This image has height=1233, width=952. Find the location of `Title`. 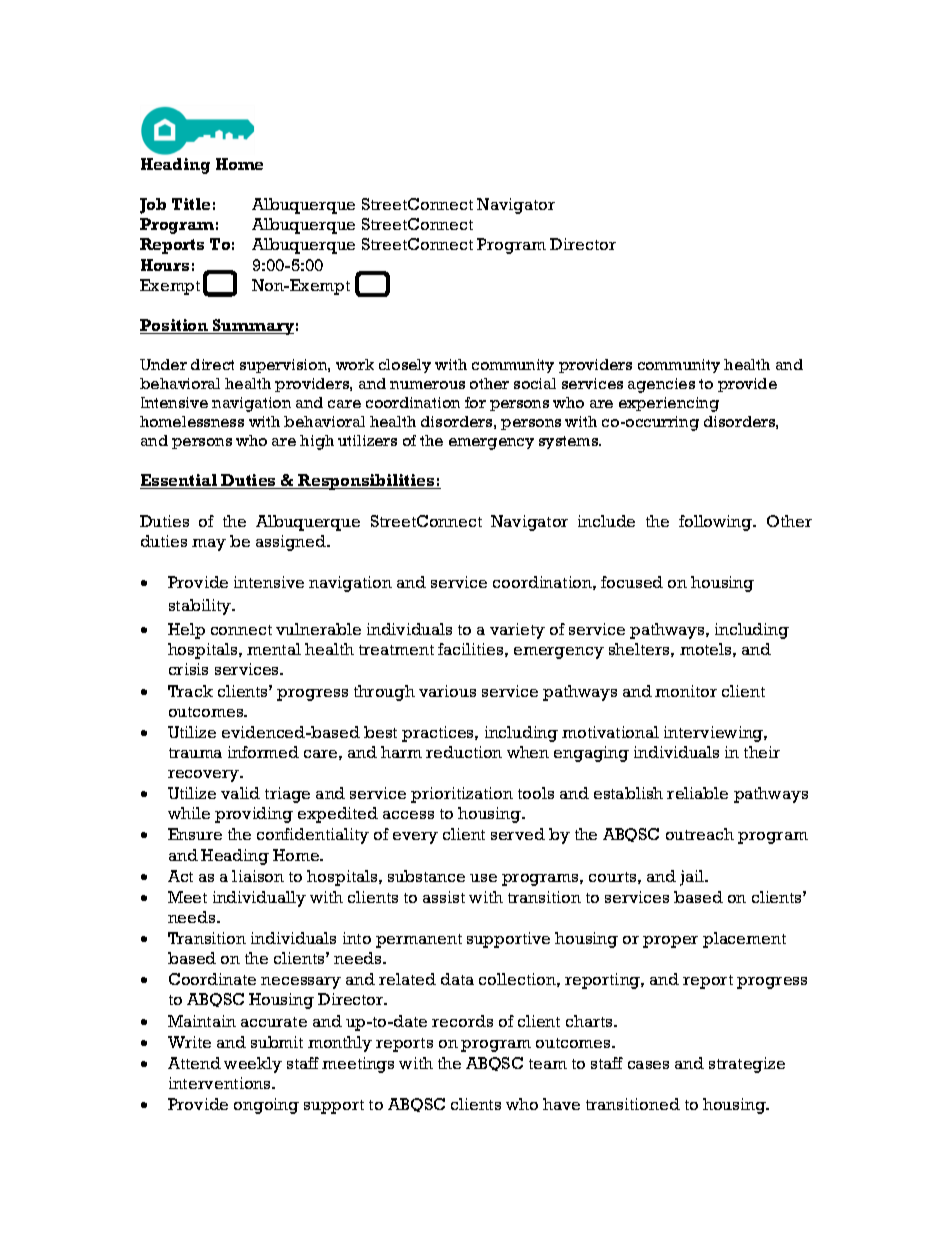

Title is located at coordinates (191, 204).
